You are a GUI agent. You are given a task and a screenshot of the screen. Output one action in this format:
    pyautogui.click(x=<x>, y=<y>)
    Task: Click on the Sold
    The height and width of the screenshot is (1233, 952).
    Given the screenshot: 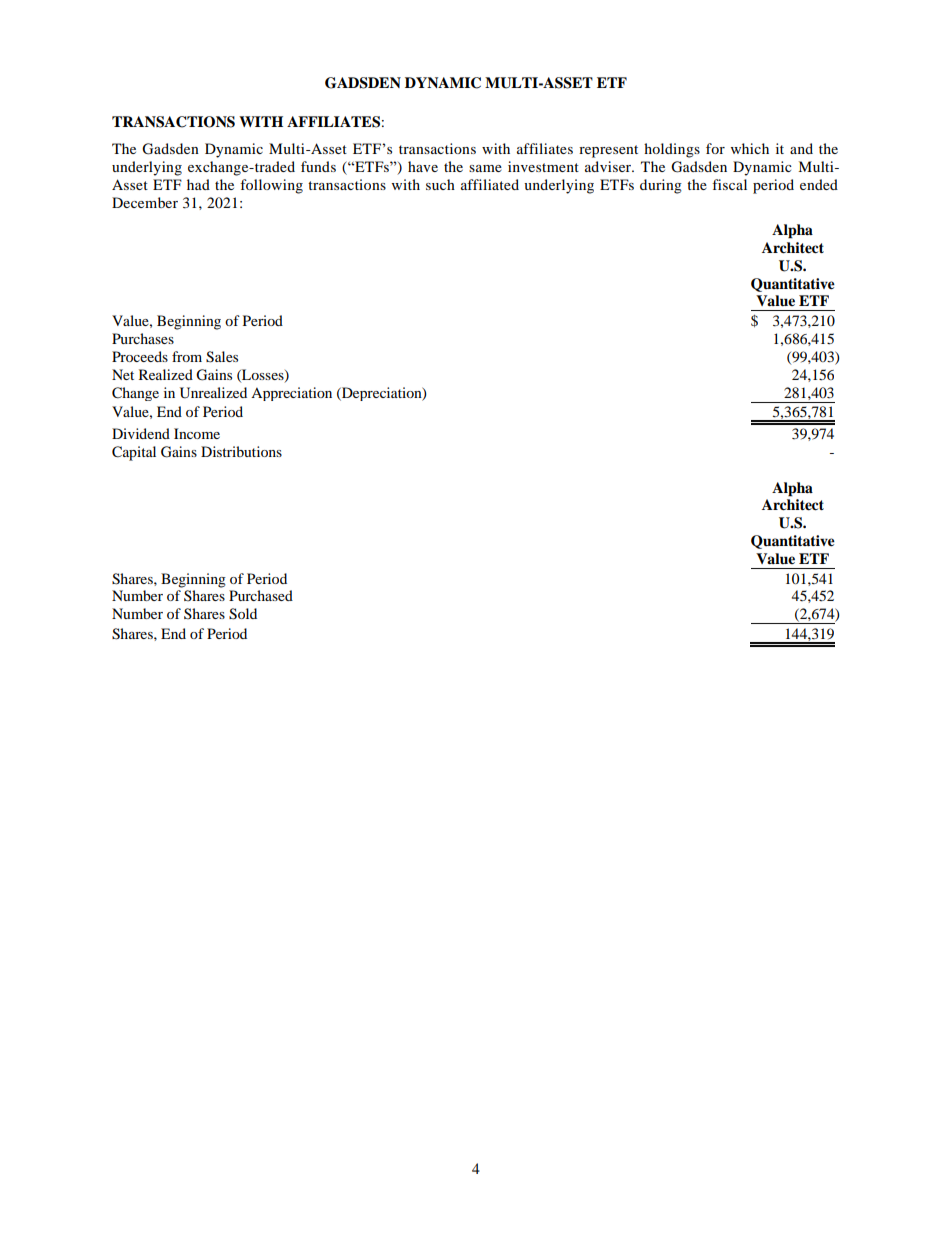 What is the action you would take?
    pyautogui.click(x=243, y=614)
